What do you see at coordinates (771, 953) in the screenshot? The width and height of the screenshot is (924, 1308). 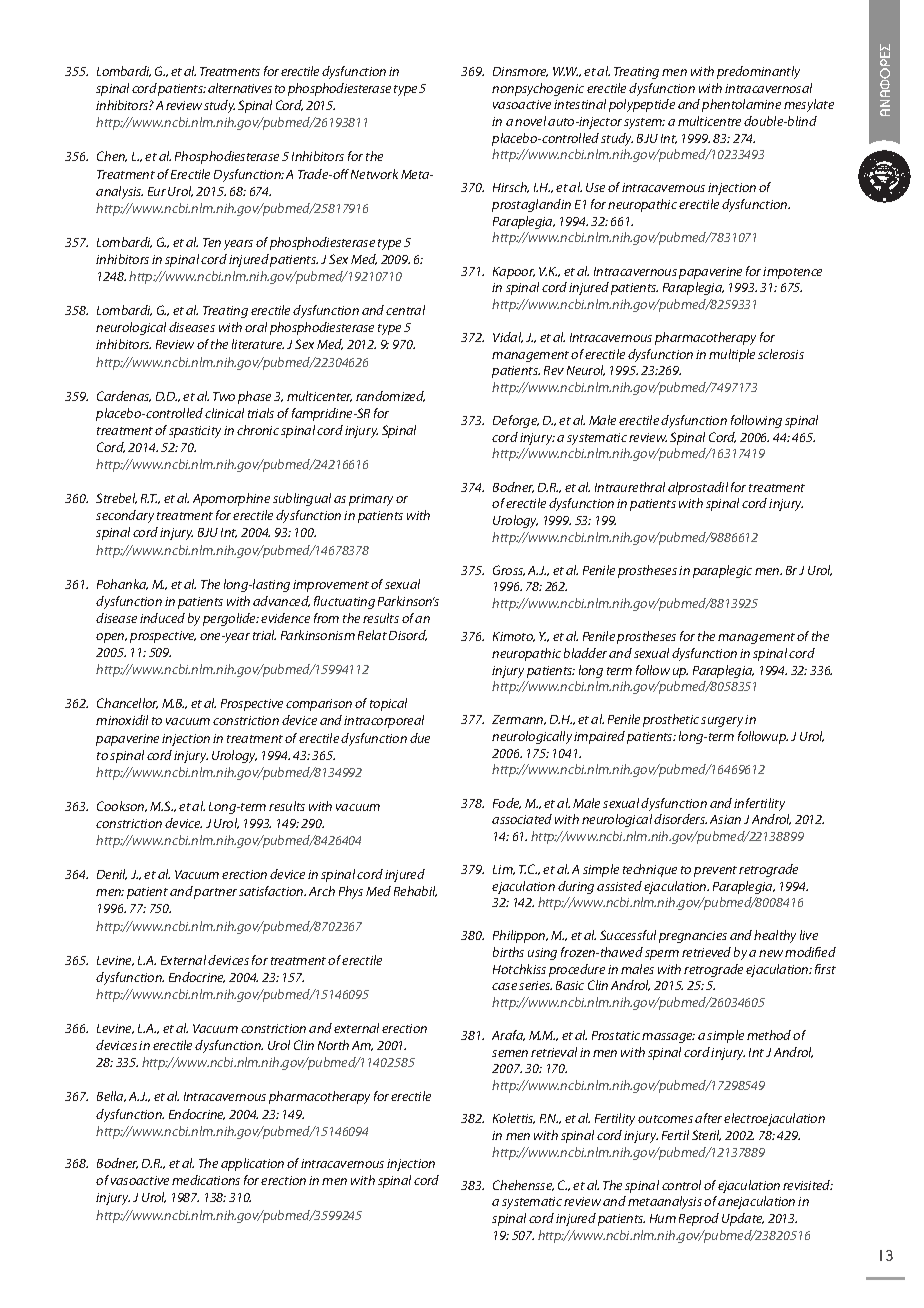 I see `new` at bounding box center [771, 953].
